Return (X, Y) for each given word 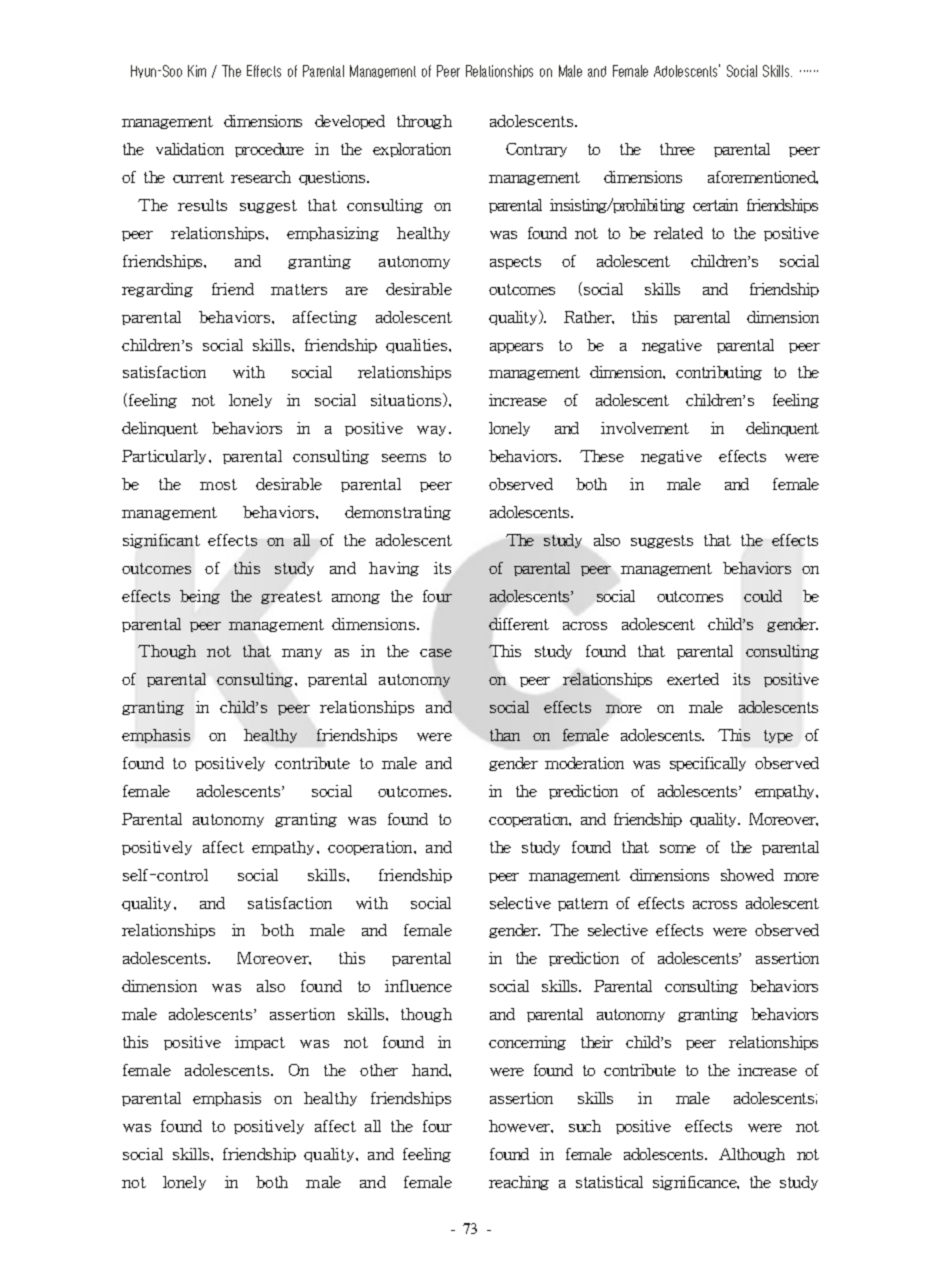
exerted (693, 679)
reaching (519, 1183)
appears (516, 348)
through (424, 122)
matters (299, 289)
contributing (719, 373)
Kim (197, 71)
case (436, 653)
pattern (583, 904)
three (677, 149)
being (200, 597)
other (379, 1070)
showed (747, 875)
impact (260, 1043)
